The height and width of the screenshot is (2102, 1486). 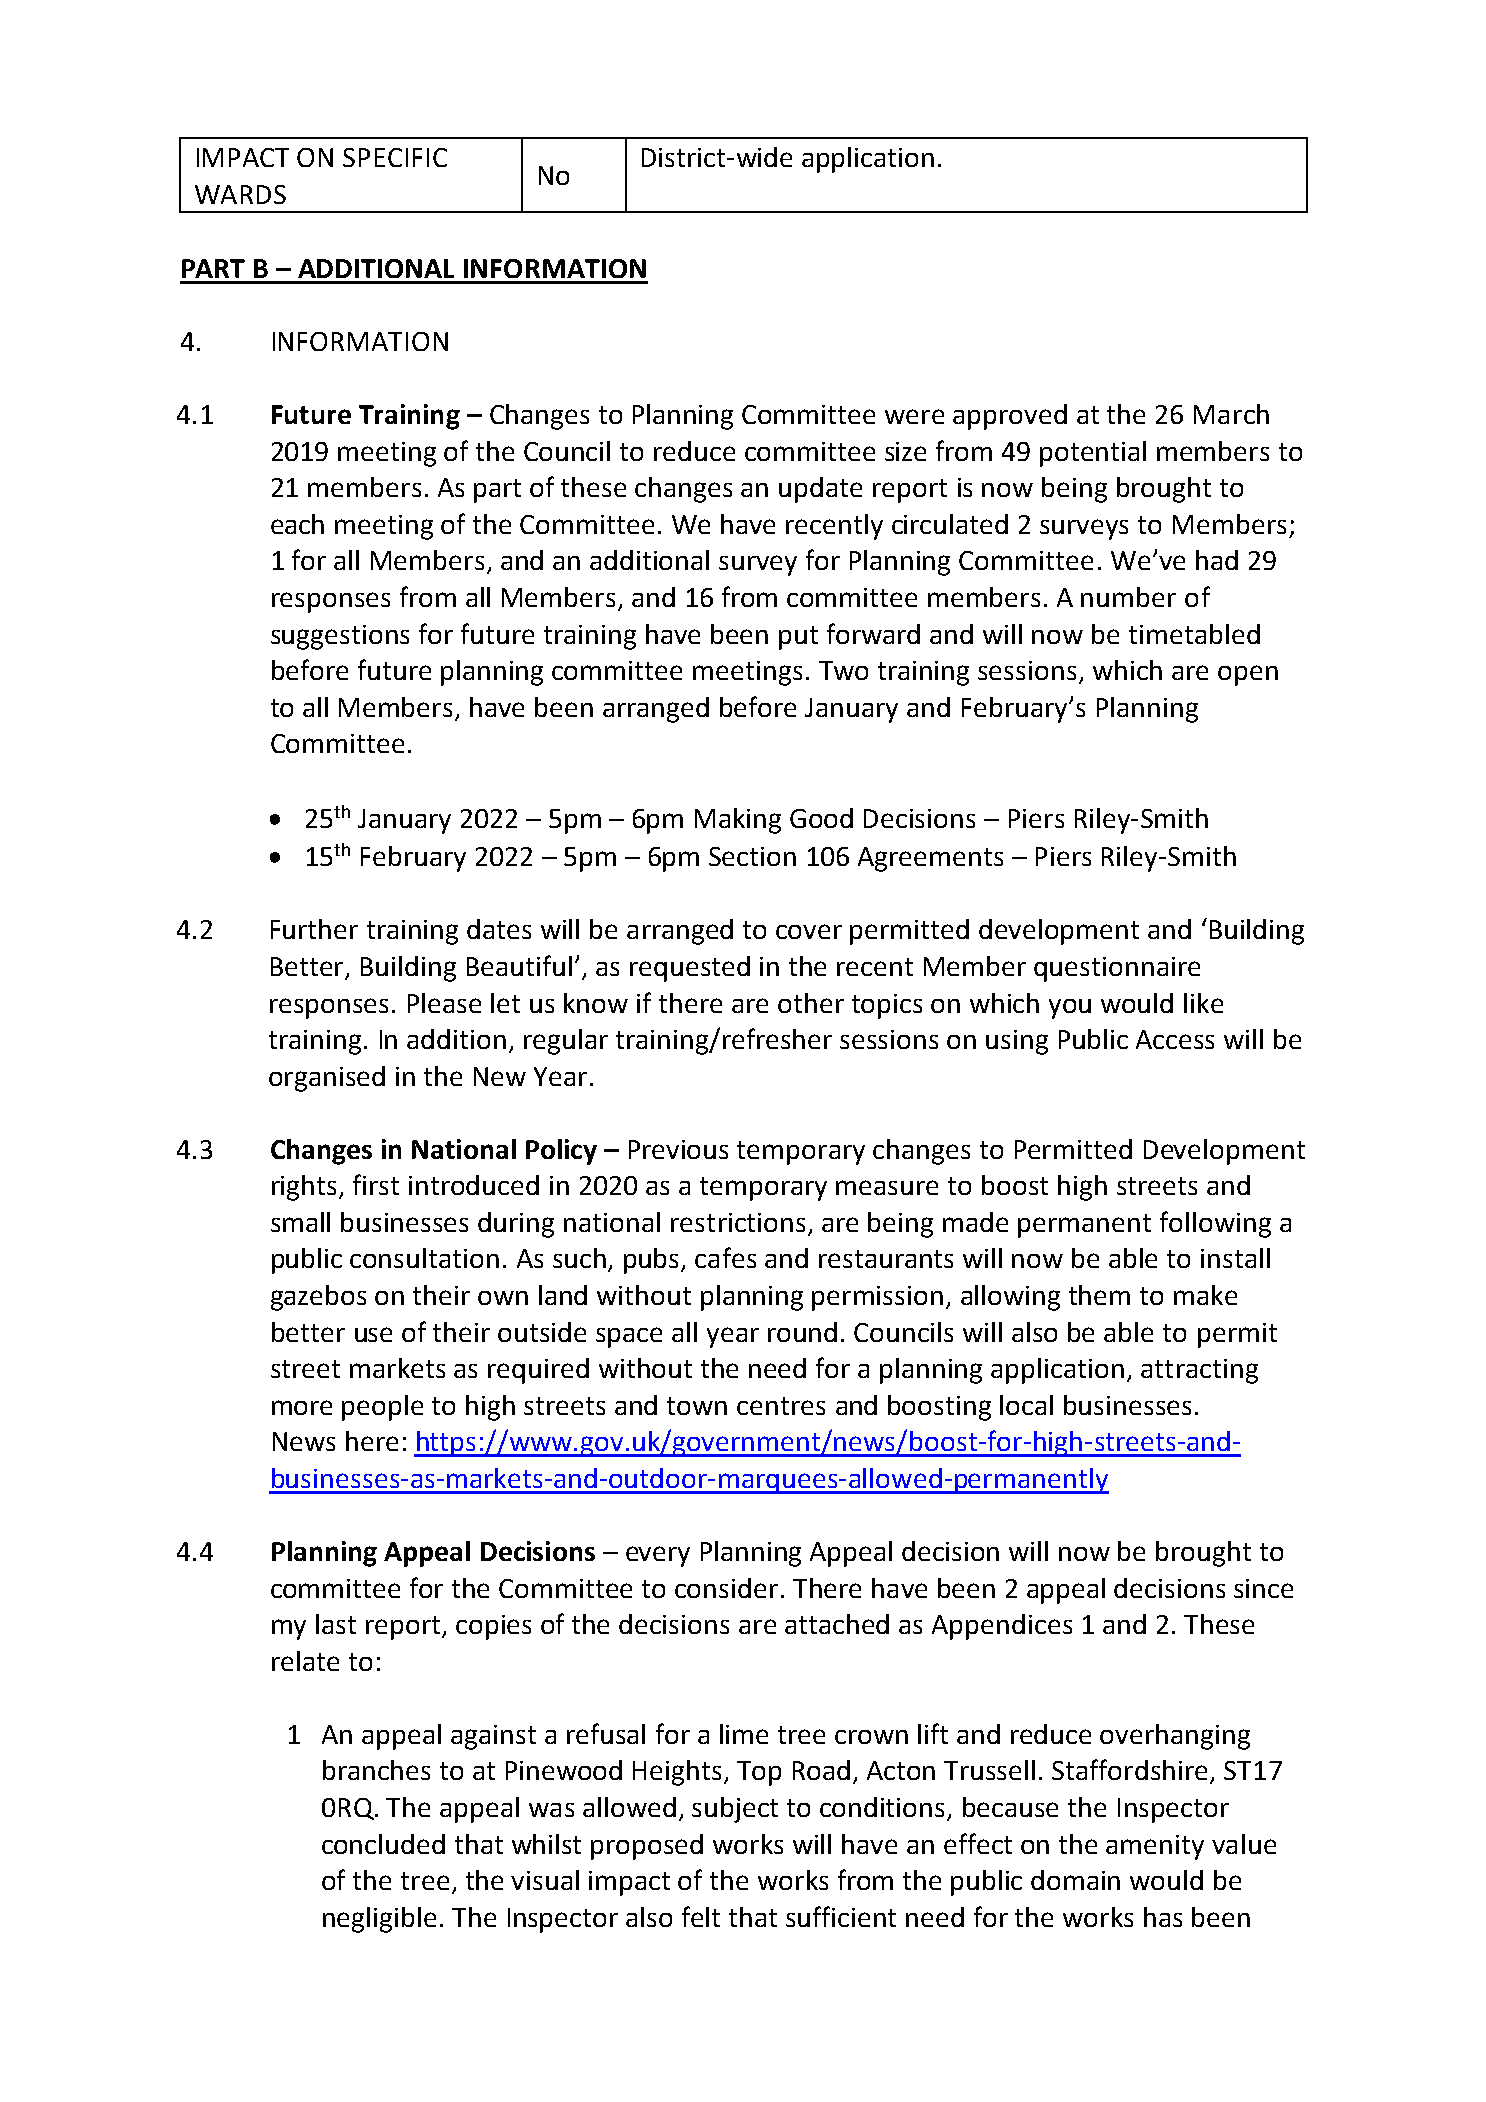 What do you see at coordinates (735, 1810) in the screenshot?
I see `subject` at bounding box center [735, 1810].
